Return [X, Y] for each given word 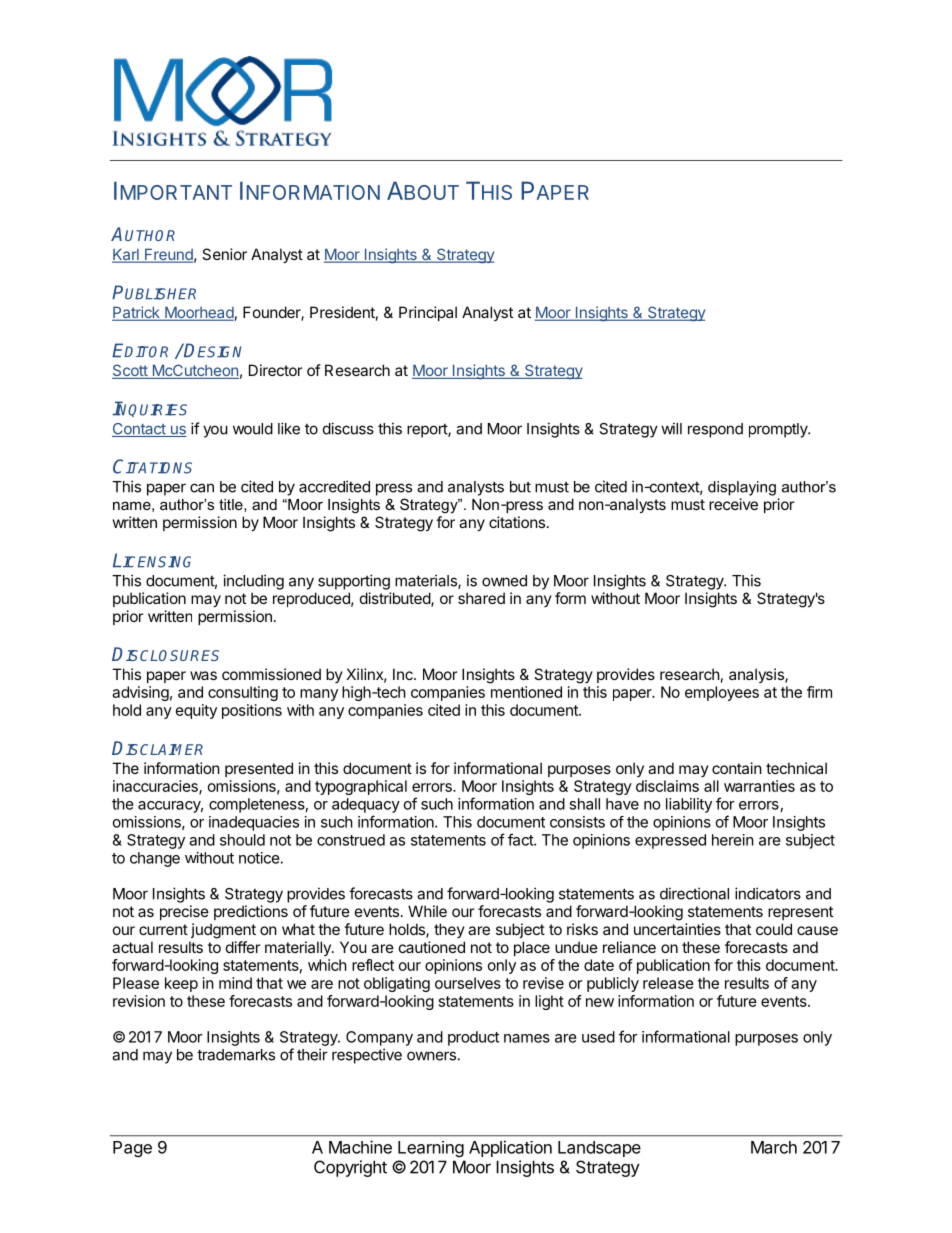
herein [733, 840]
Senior [224, 254]
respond [715, 430]
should [242, 840]
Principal [428, 313]
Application [510, 1148]
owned [504, 581]
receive [733, 504]
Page [132, 1149]
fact [521, 839]
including [253, 582]
